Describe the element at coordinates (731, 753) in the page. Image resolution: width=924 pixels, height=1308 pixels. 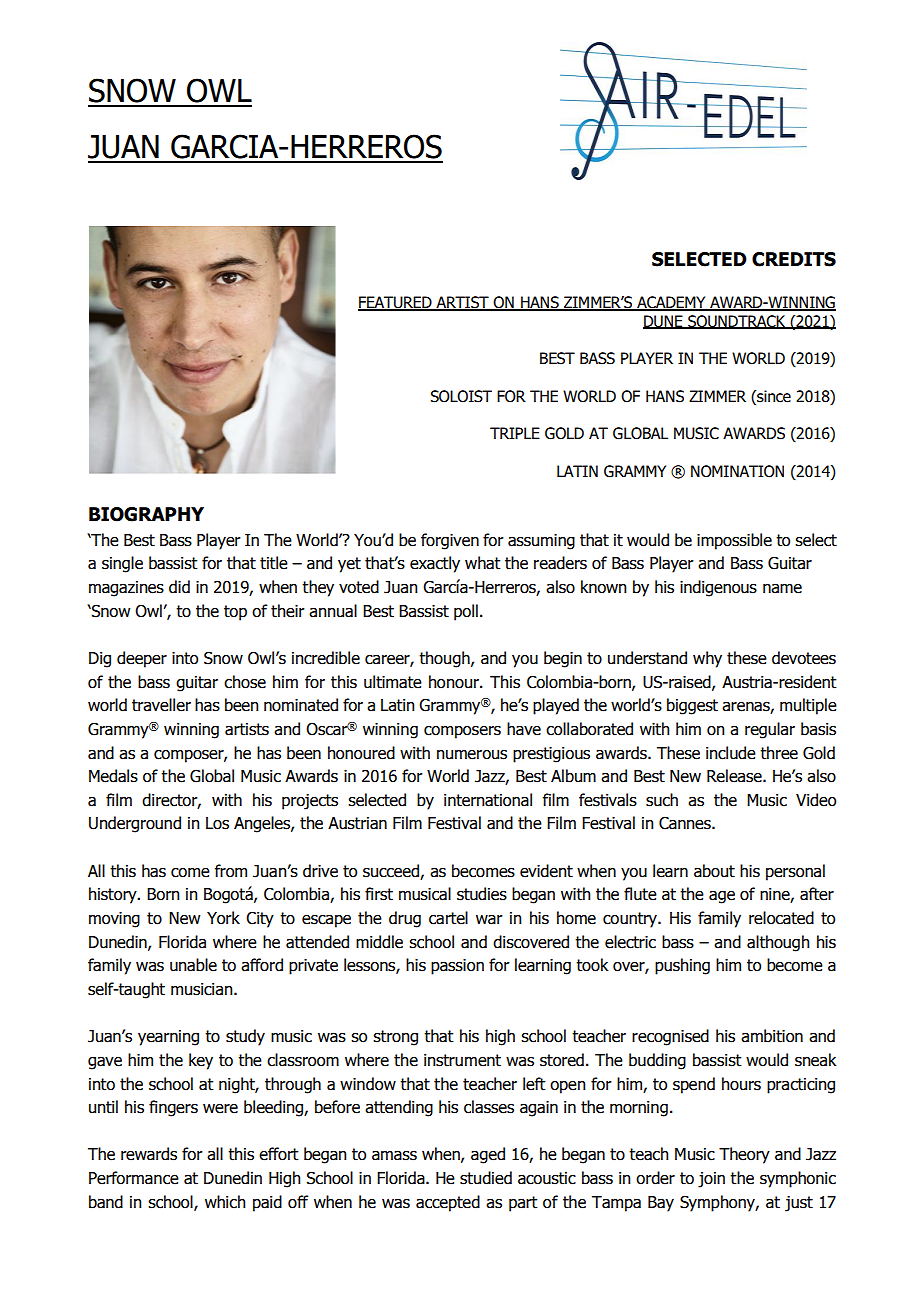
I see `include` at that location.
